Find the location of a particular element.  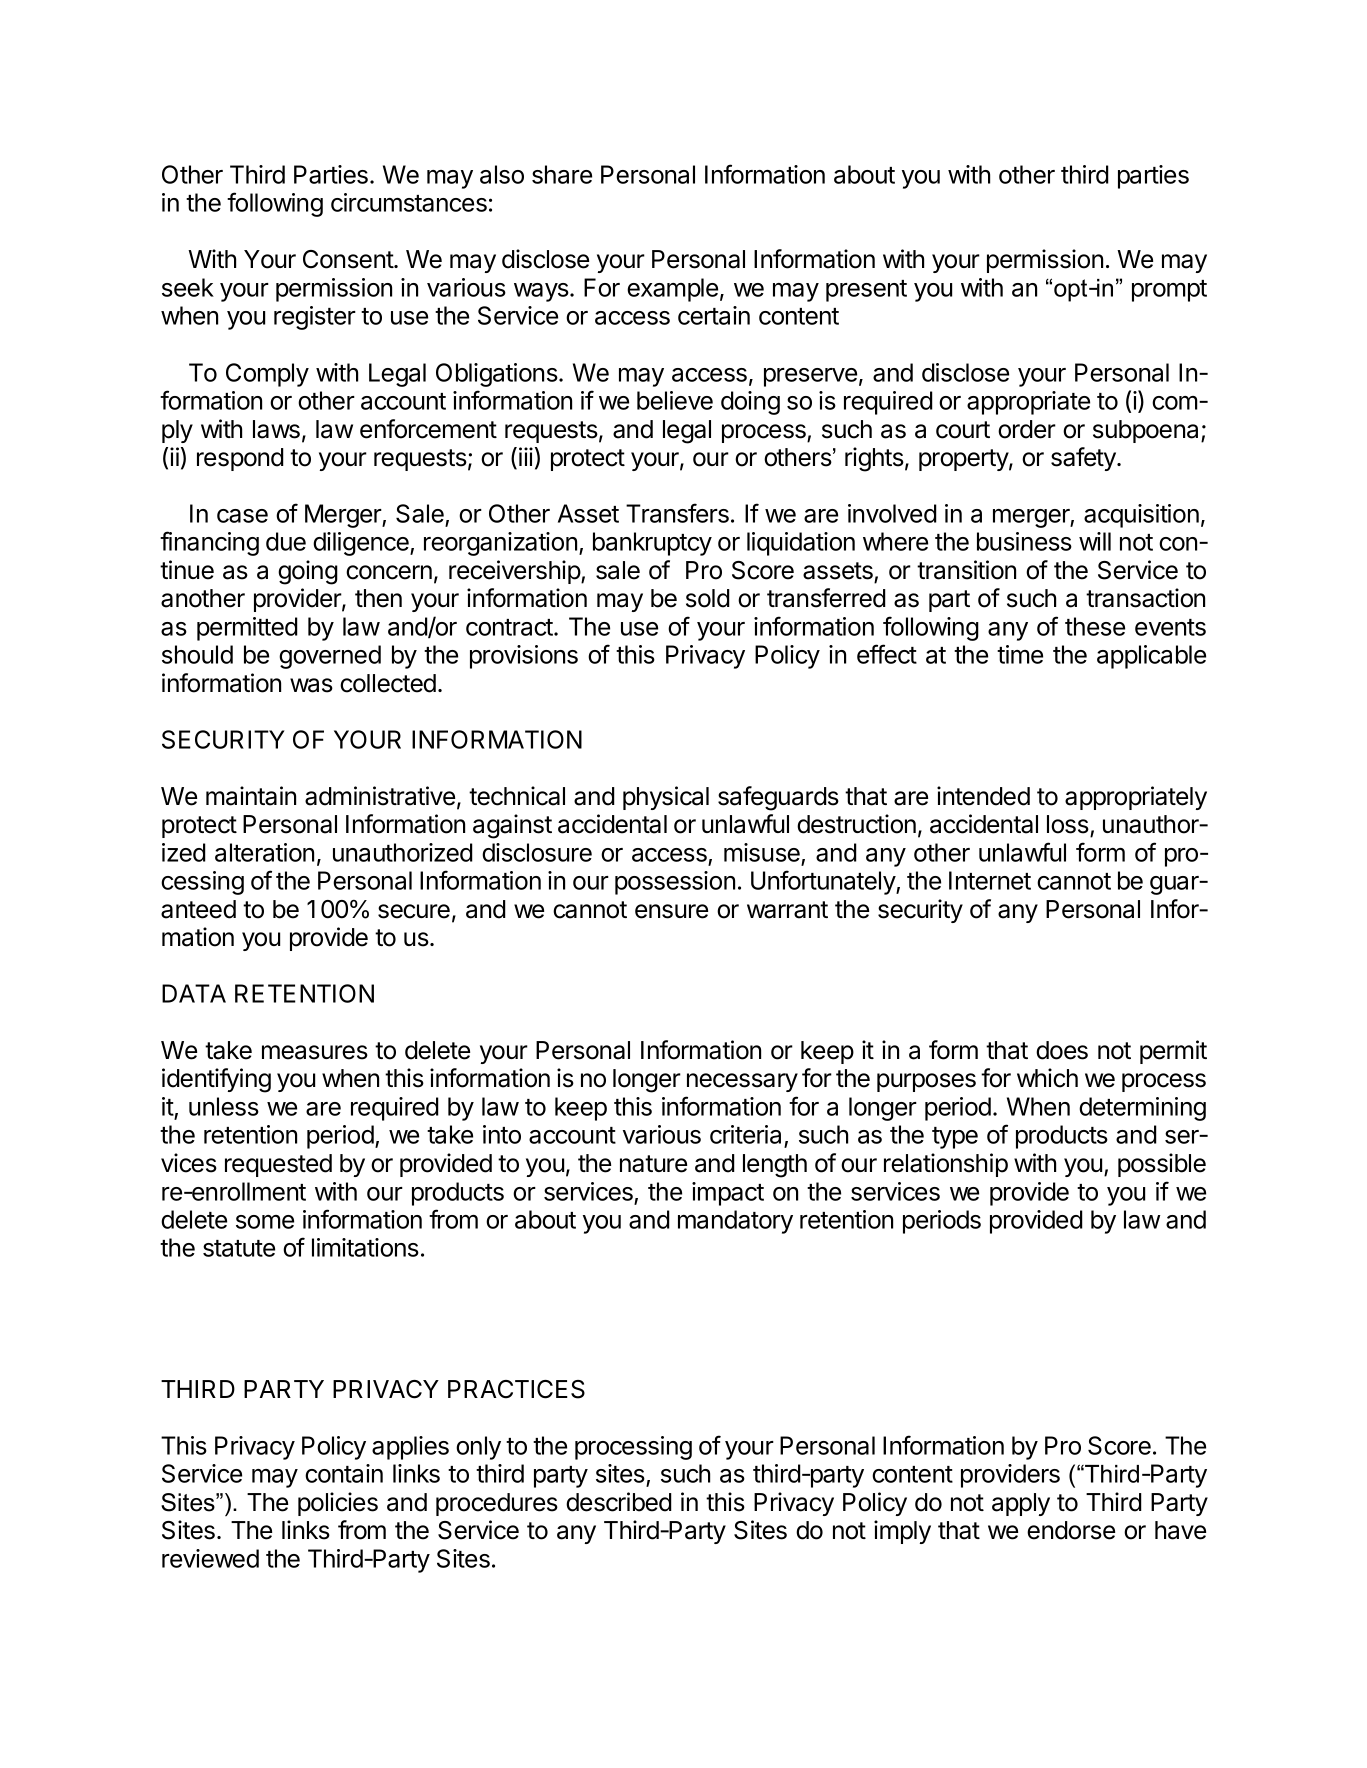

bankruptcy is located at coordinates (652, 544).
